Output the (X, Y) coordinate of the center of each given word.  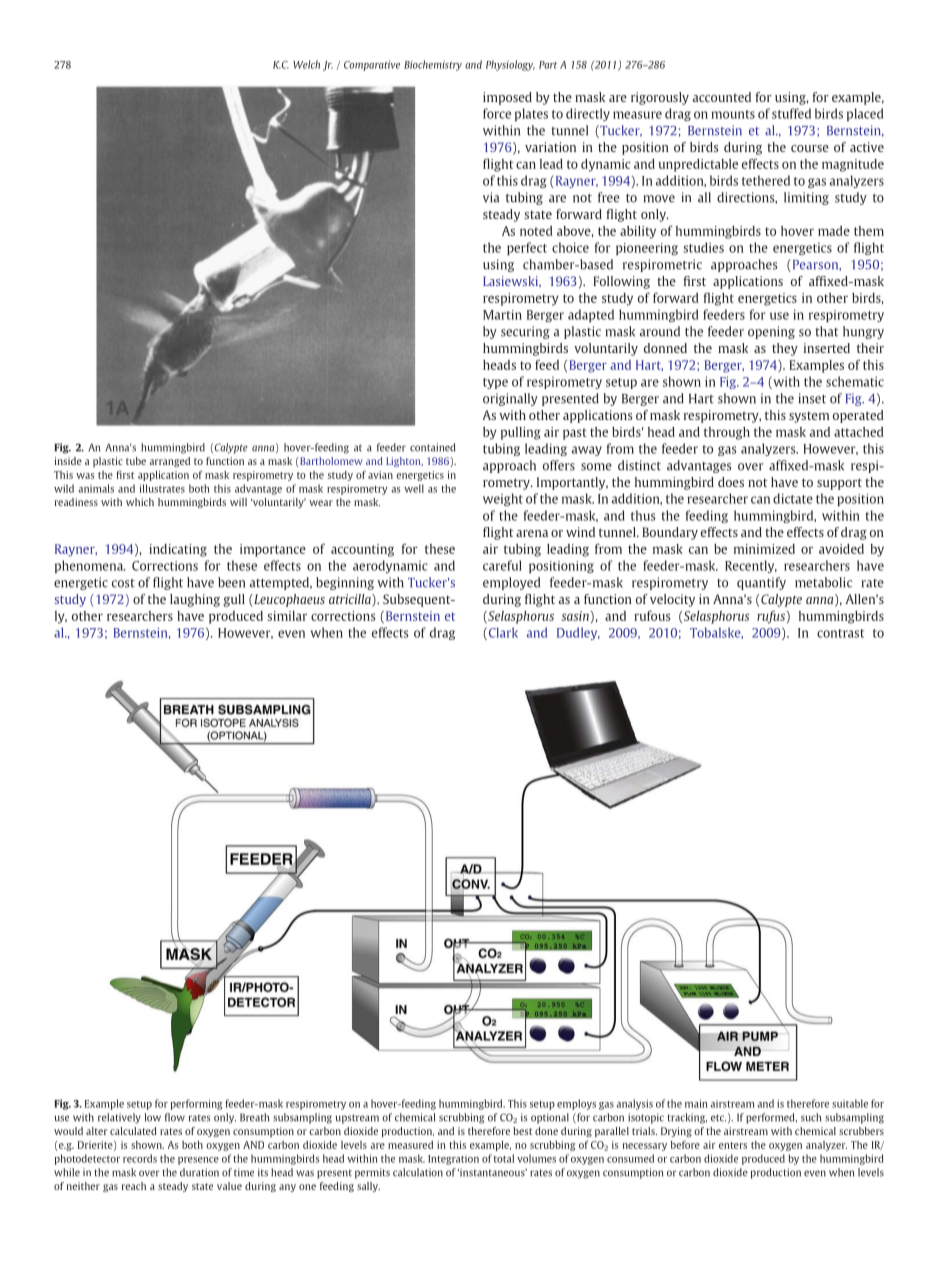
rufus (771, 617)
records (140, 1158)
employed (512, 583)
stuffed (791, 113)
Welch (306, 64)
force (497, 113)
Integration (453, 1160)
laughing (195, 600)
